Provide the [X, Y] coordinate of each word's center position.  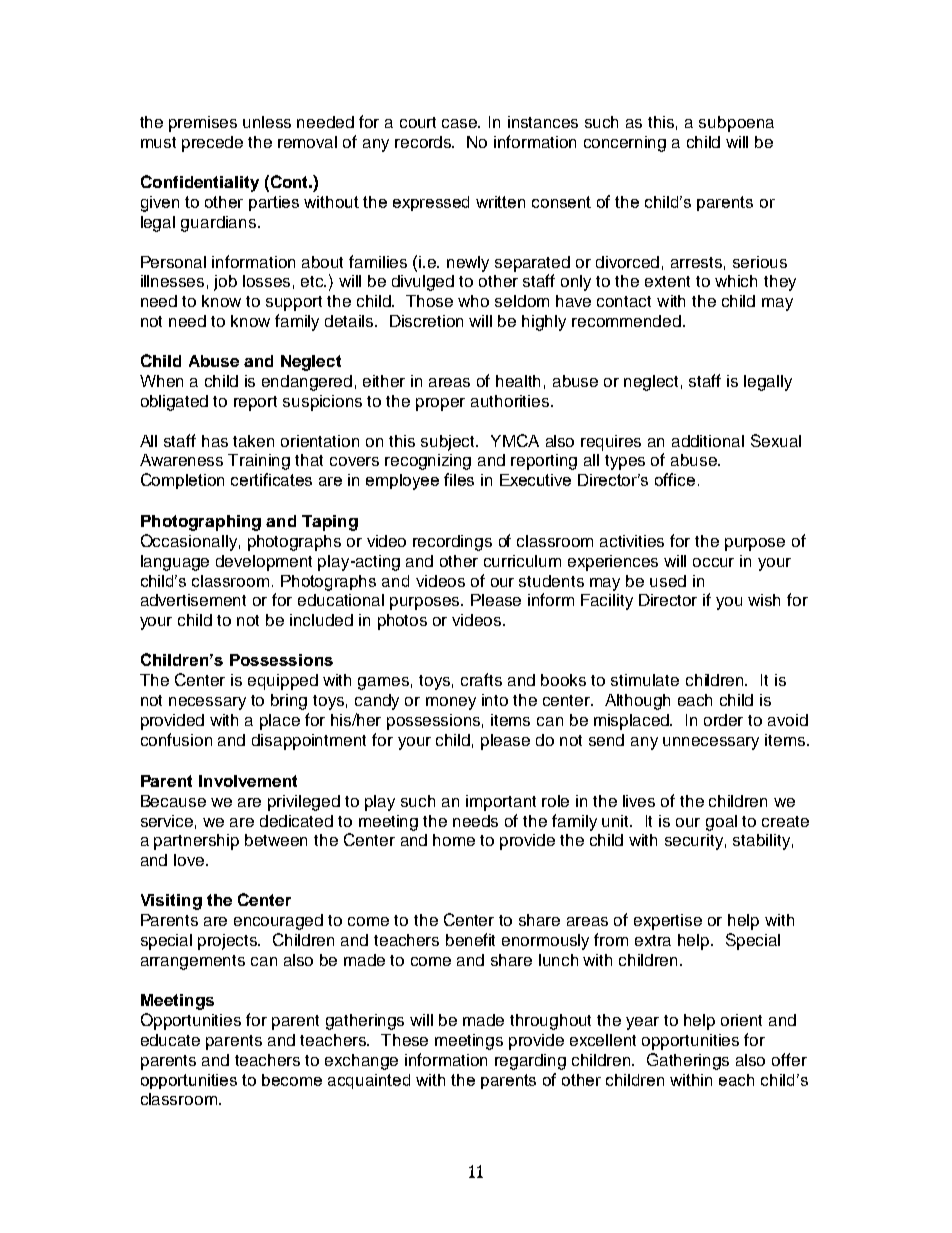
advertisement [193, 600]
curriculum [522, 561]
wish [764, 600]
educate [170, 1040]
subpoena [736, 124]
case [461, 123]
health [518, 381]
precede [212, 144]
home [454, 840]
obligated [174, 403]
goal [721, 823]
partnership [196, 842]
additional [708, 441]
